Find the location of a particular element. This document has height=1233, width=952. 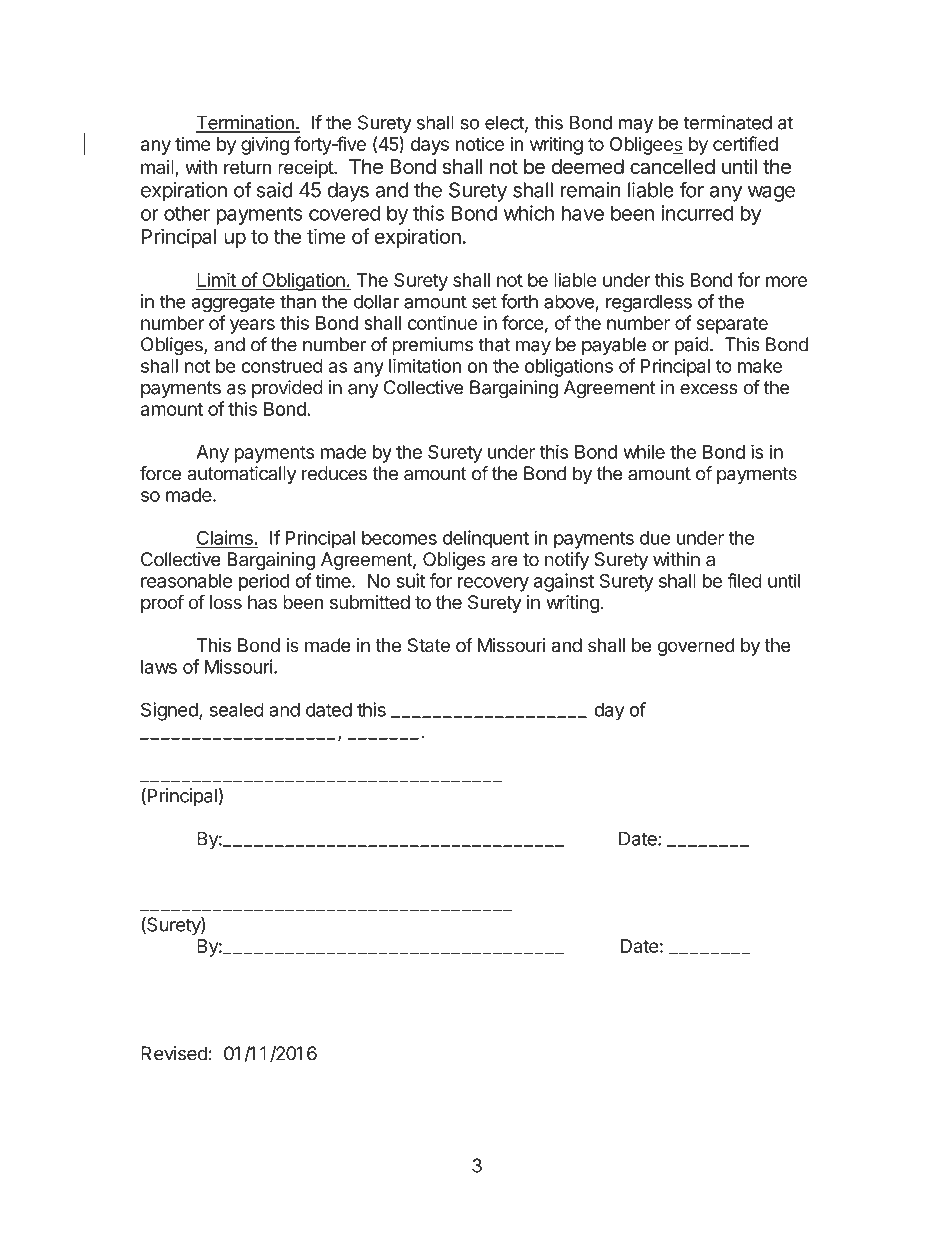

Revised is located at coordinates (174, 1053).
